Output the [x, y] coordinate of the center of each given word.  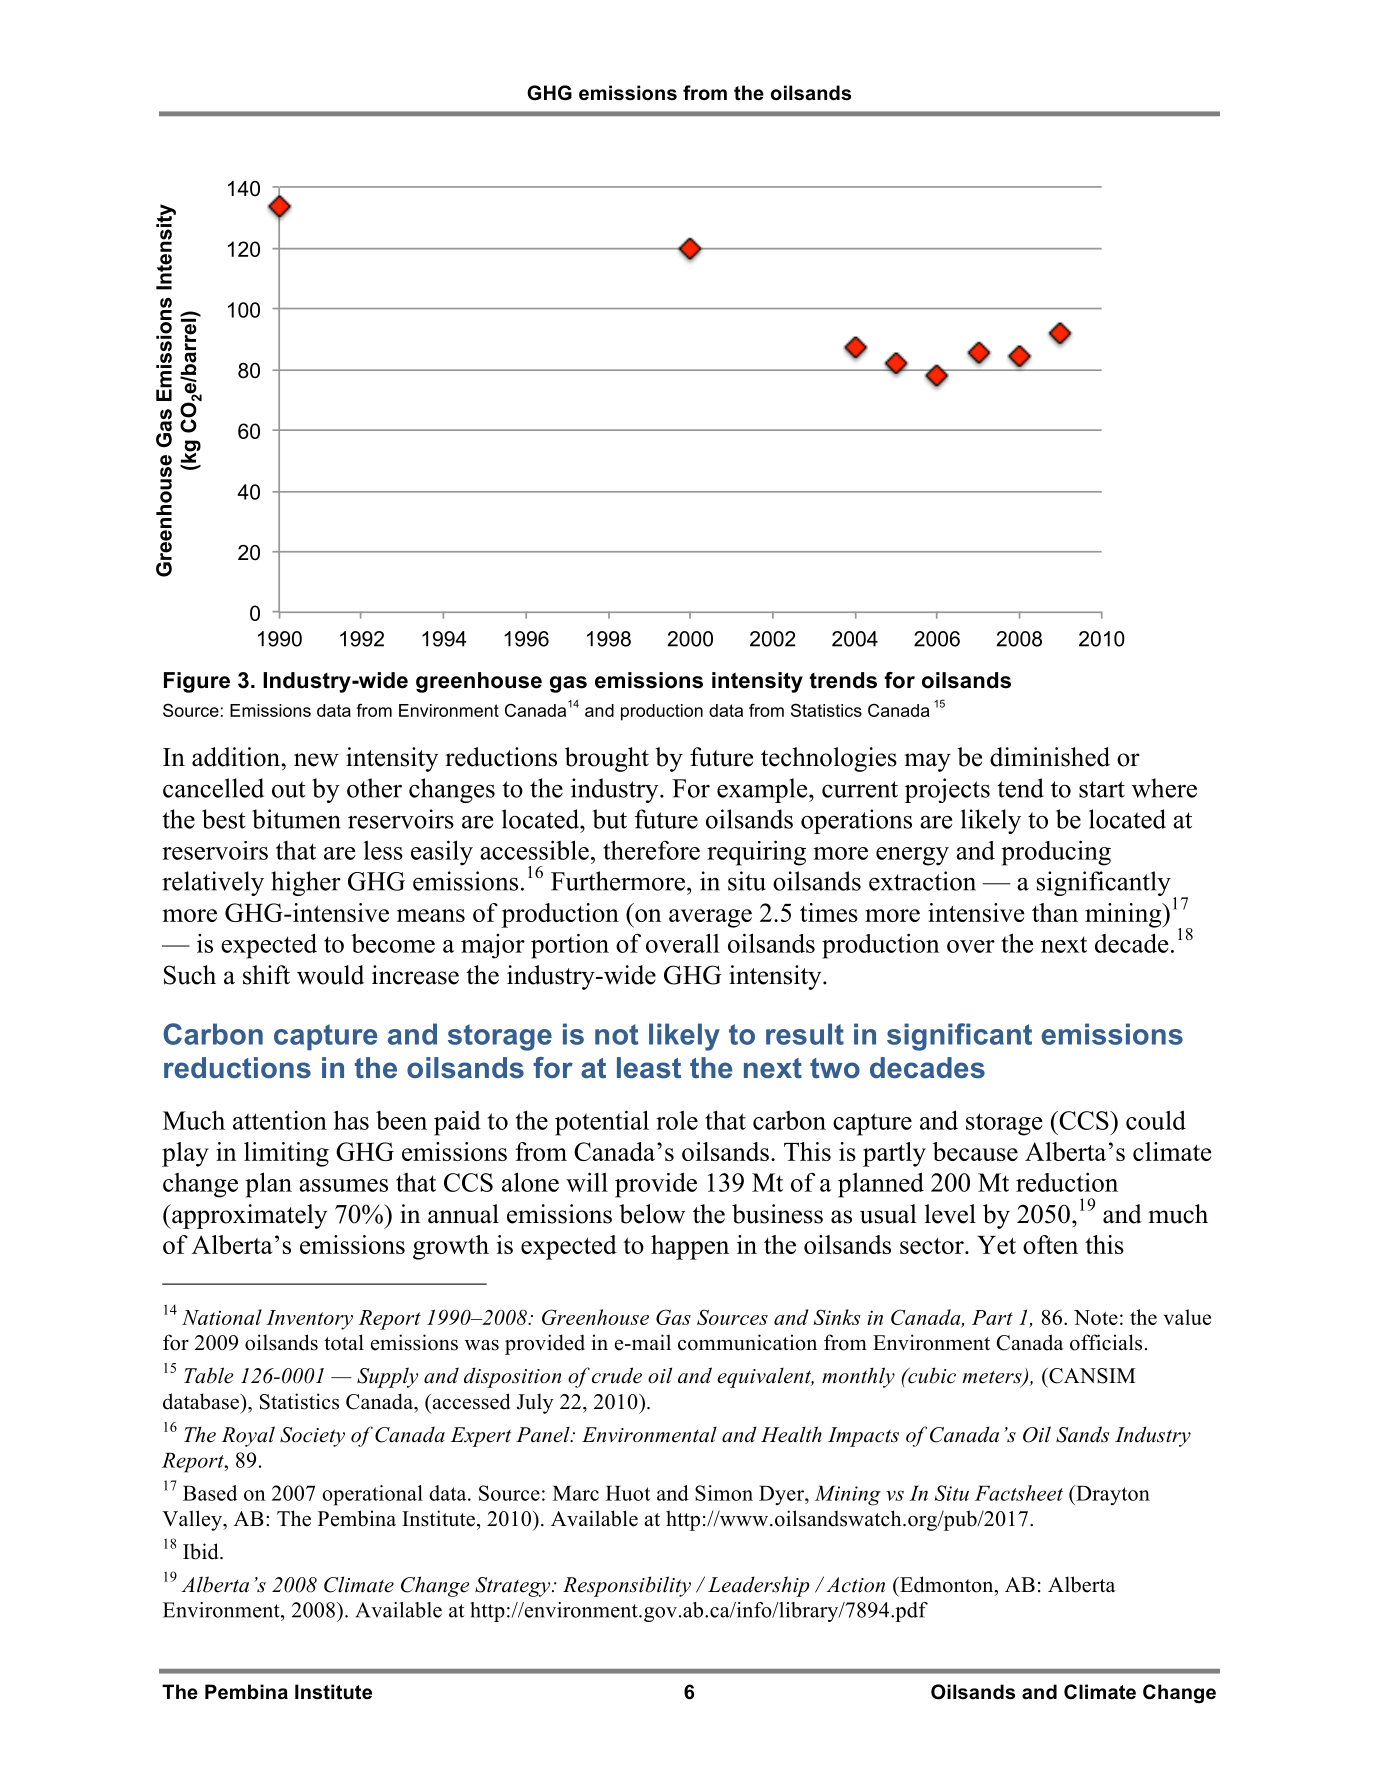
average [710, 918]
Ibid [202, 1551]
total [344, 1342]
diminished [1050, 757]
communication [747, 1342]
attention [280, 1120]
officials [1106, 1342]
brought [607, 759]
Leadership [758, 1586]
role [677, 1120]
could [1156, 1120]
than [1055, 912]
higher [306, 883]
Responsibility [627, 1586]
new [316, 760]
